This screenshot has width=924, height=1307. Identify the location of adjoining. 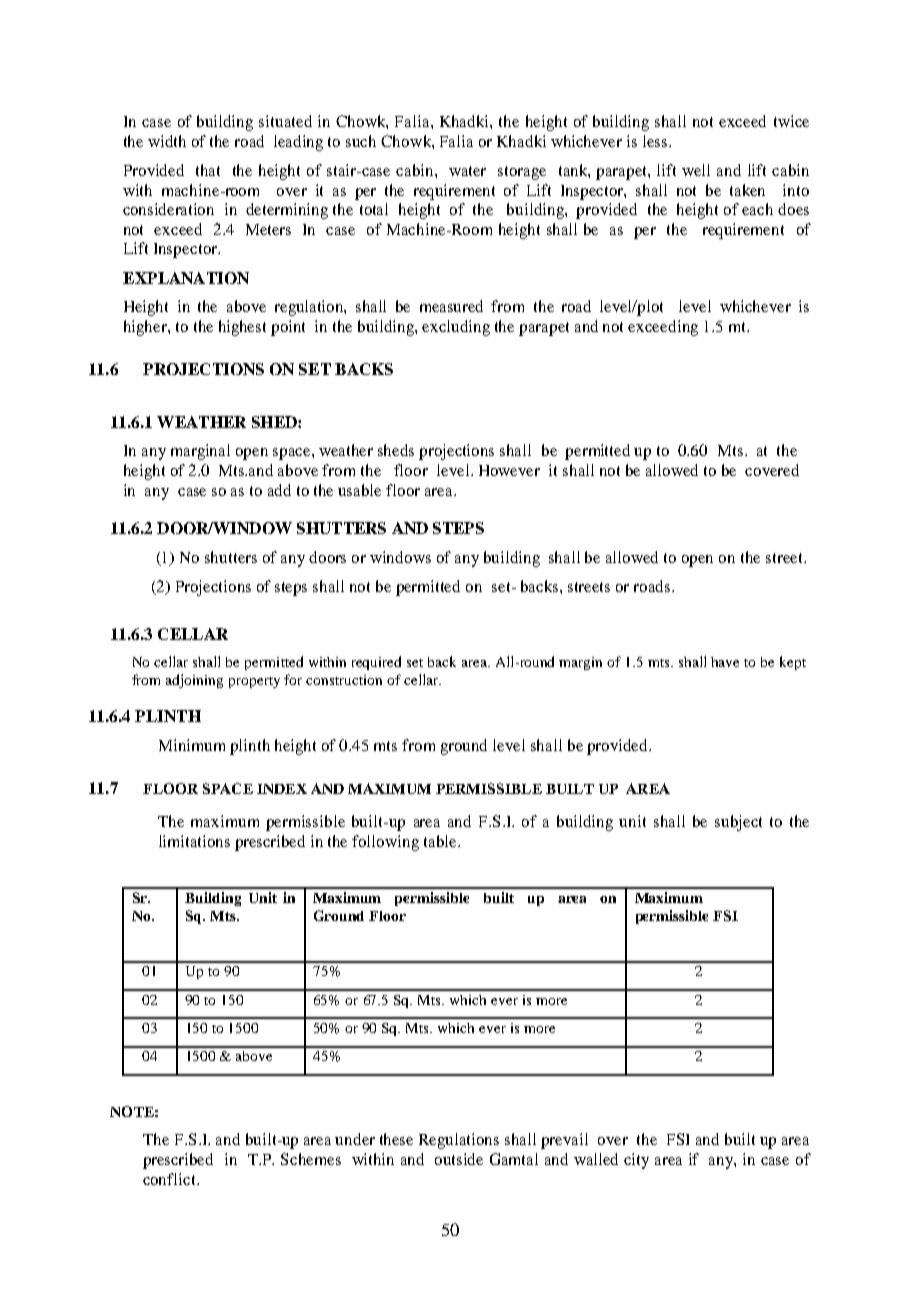
(194, 681).
